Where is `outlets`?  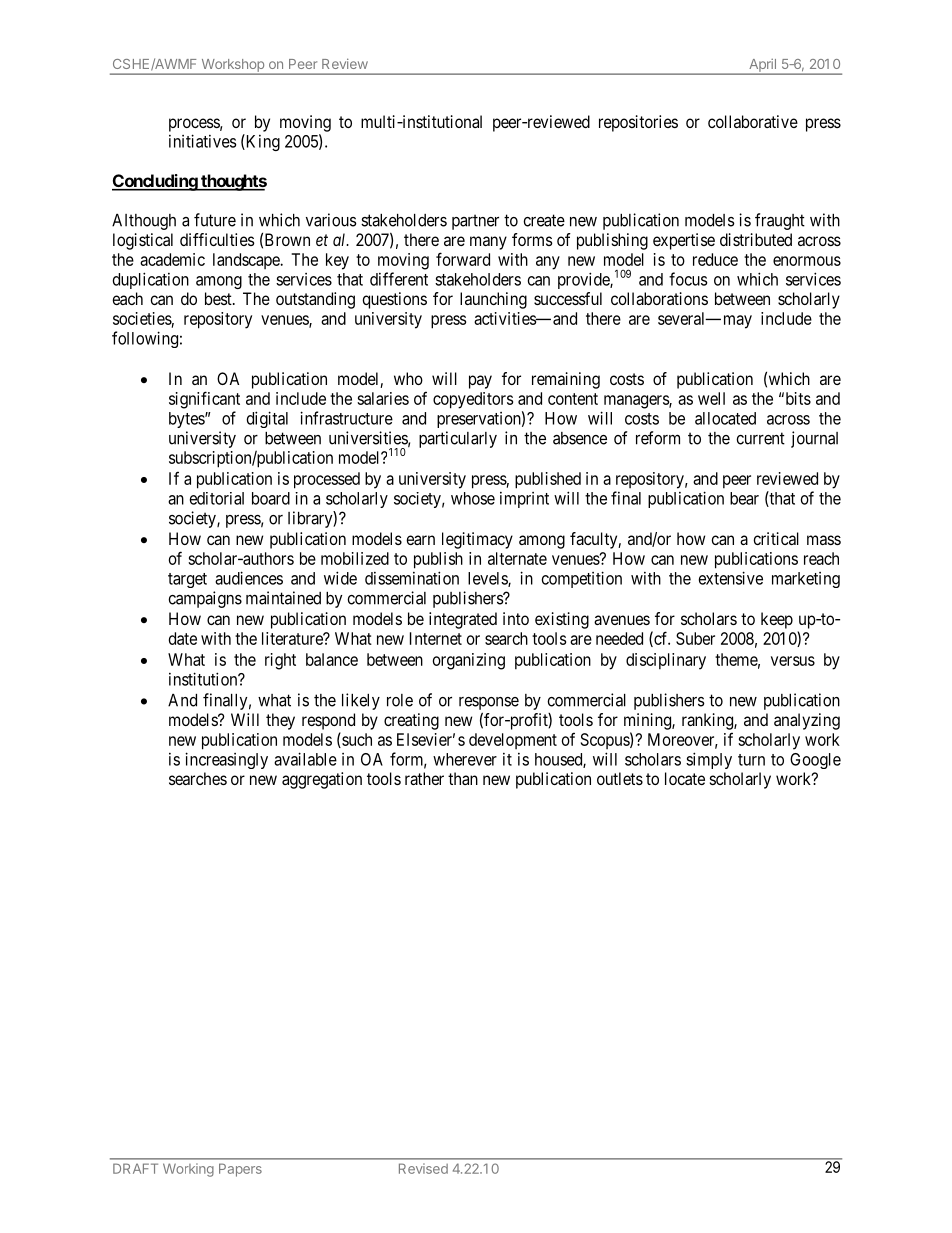 outlets is located at coordinates (620, 778).
